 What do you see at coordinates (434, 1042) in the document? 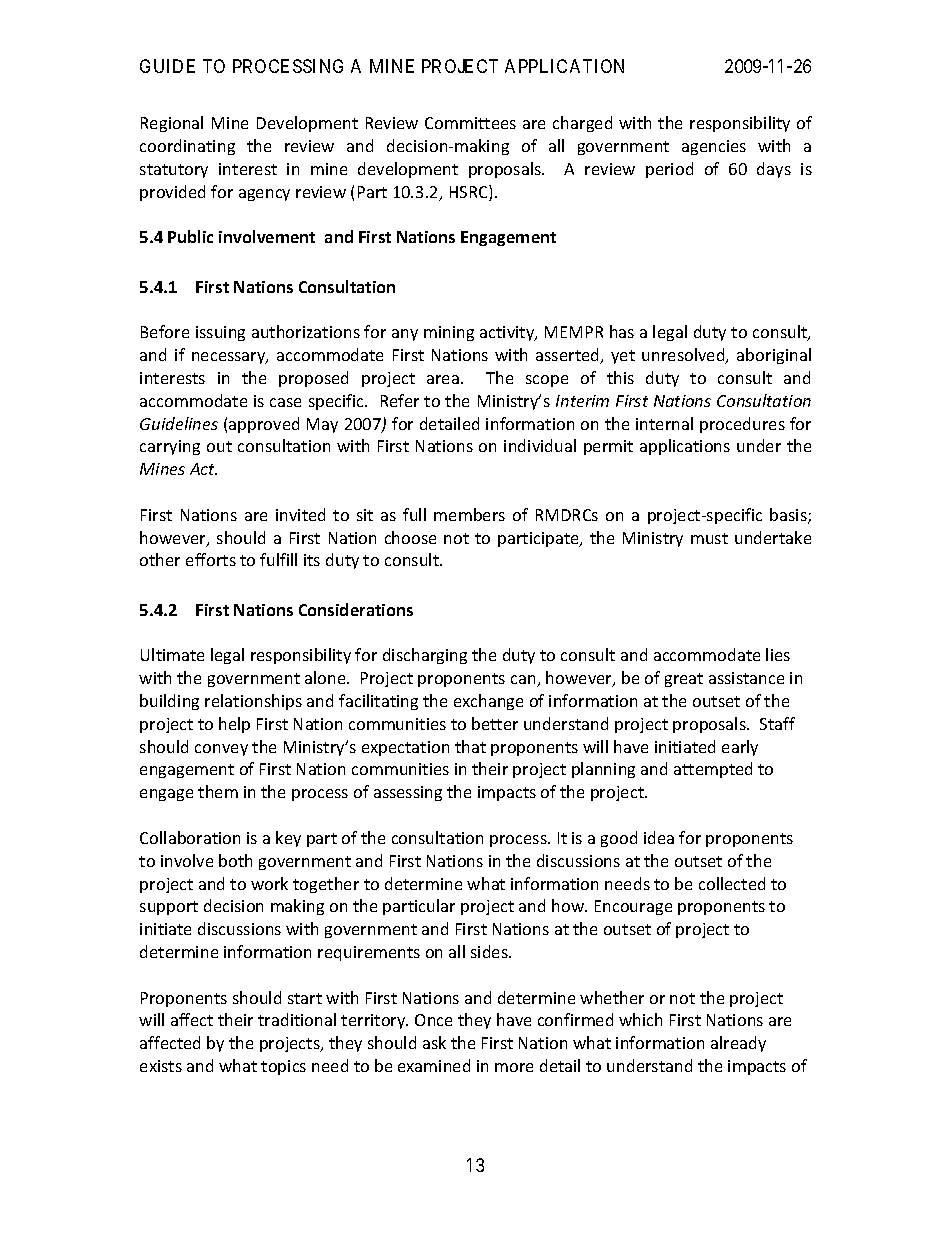
I see `ask` at bounding box center [434, 1042].
